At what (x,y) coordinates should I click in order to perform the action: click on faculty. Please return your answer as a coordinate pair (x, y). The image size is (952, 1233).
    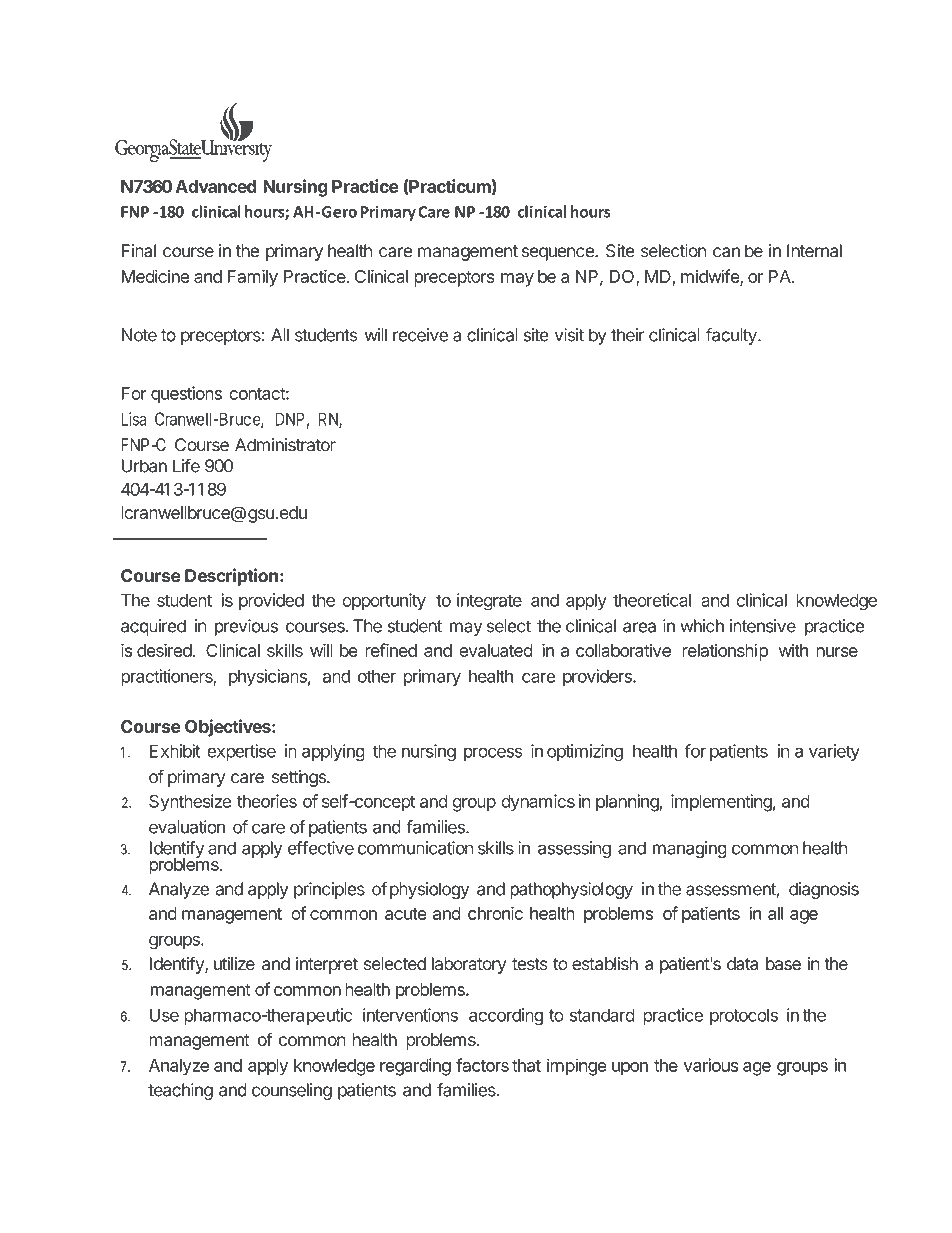
    Looking at the image, I should click on (732, 336).
